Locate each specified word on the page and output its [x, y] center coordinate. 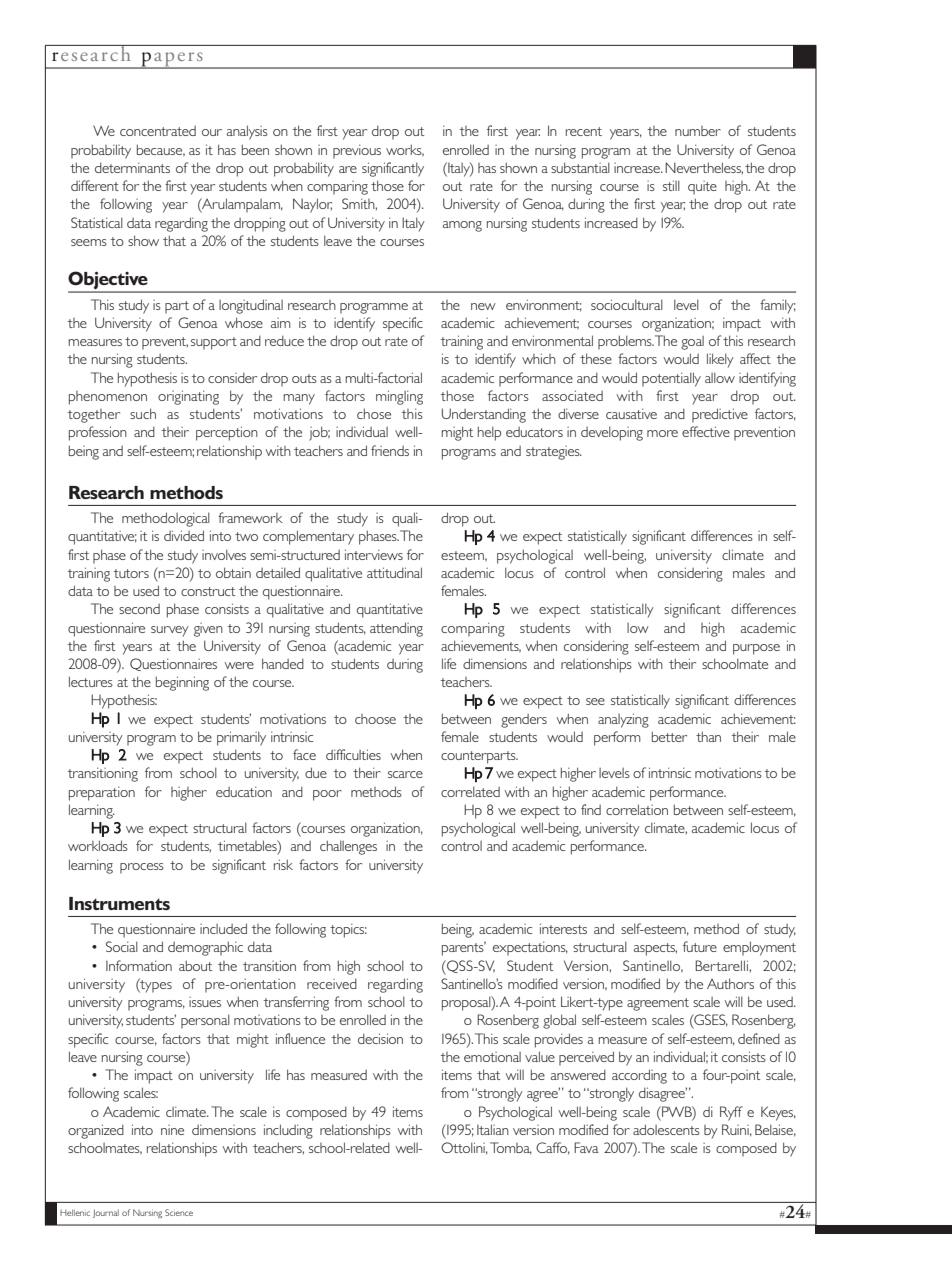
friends [390, 450]
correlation [637, 809]
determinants [132, 167]
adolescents [666, 1129]
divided [184, 535]
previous [357, 151]
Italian [493, 1129]
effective [706, 431]
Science [179, 1212]
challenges [348, 847]
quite [702, 188]
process [142, 868]
